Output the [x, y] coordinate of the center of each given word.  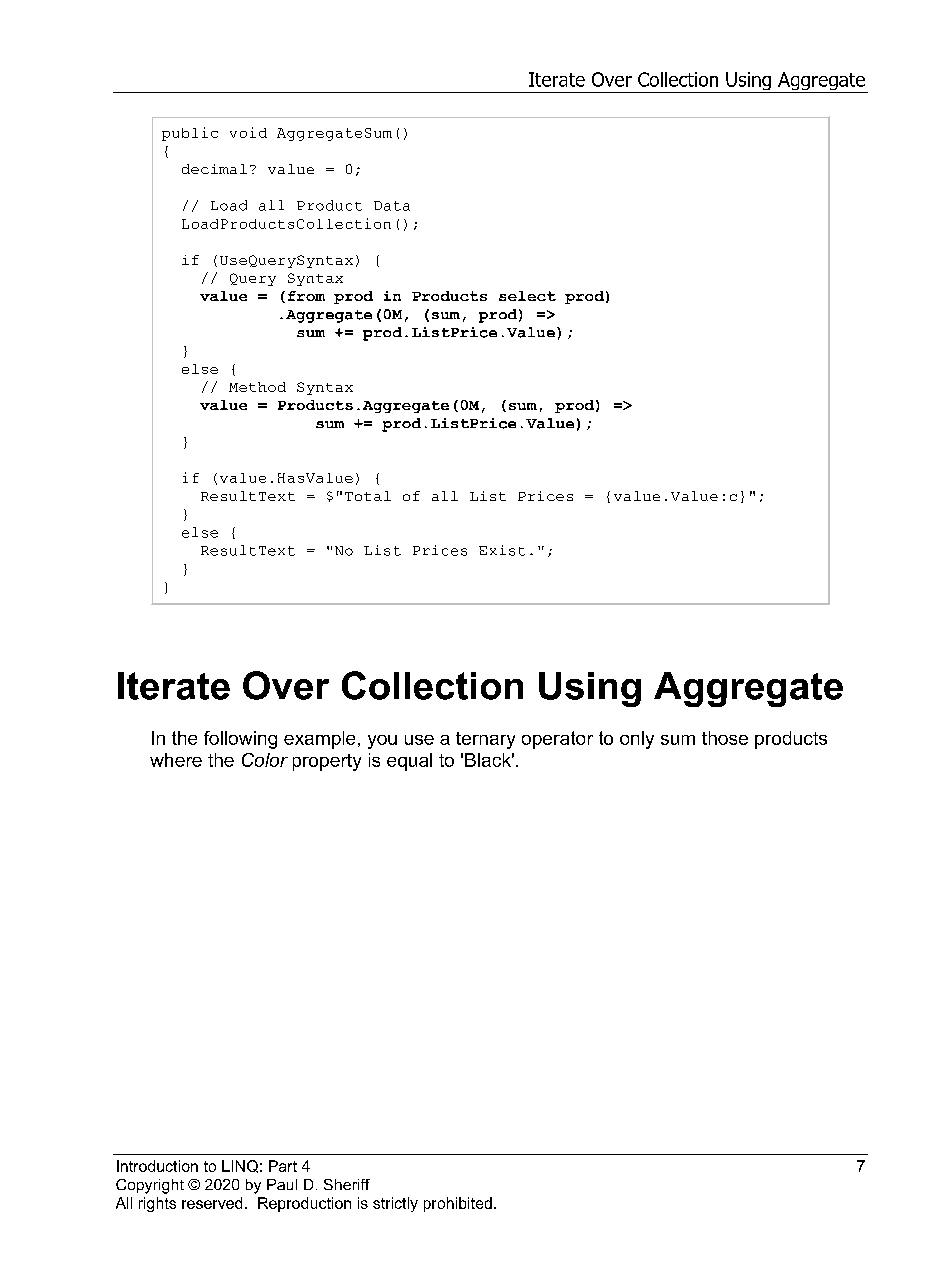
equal [409, 762]
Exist [502, 550]
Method [257, 387]
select [527, 296]
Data [392, 206]
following [240, 740]
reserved [212, 1203]
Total [368, 496]
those [725, 738]
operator [557, 740]
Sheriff [347, 1184]
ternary [485, 740]
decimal [214, 169]
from [306, 296]
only [637, 740]
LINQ [240, 1166]
